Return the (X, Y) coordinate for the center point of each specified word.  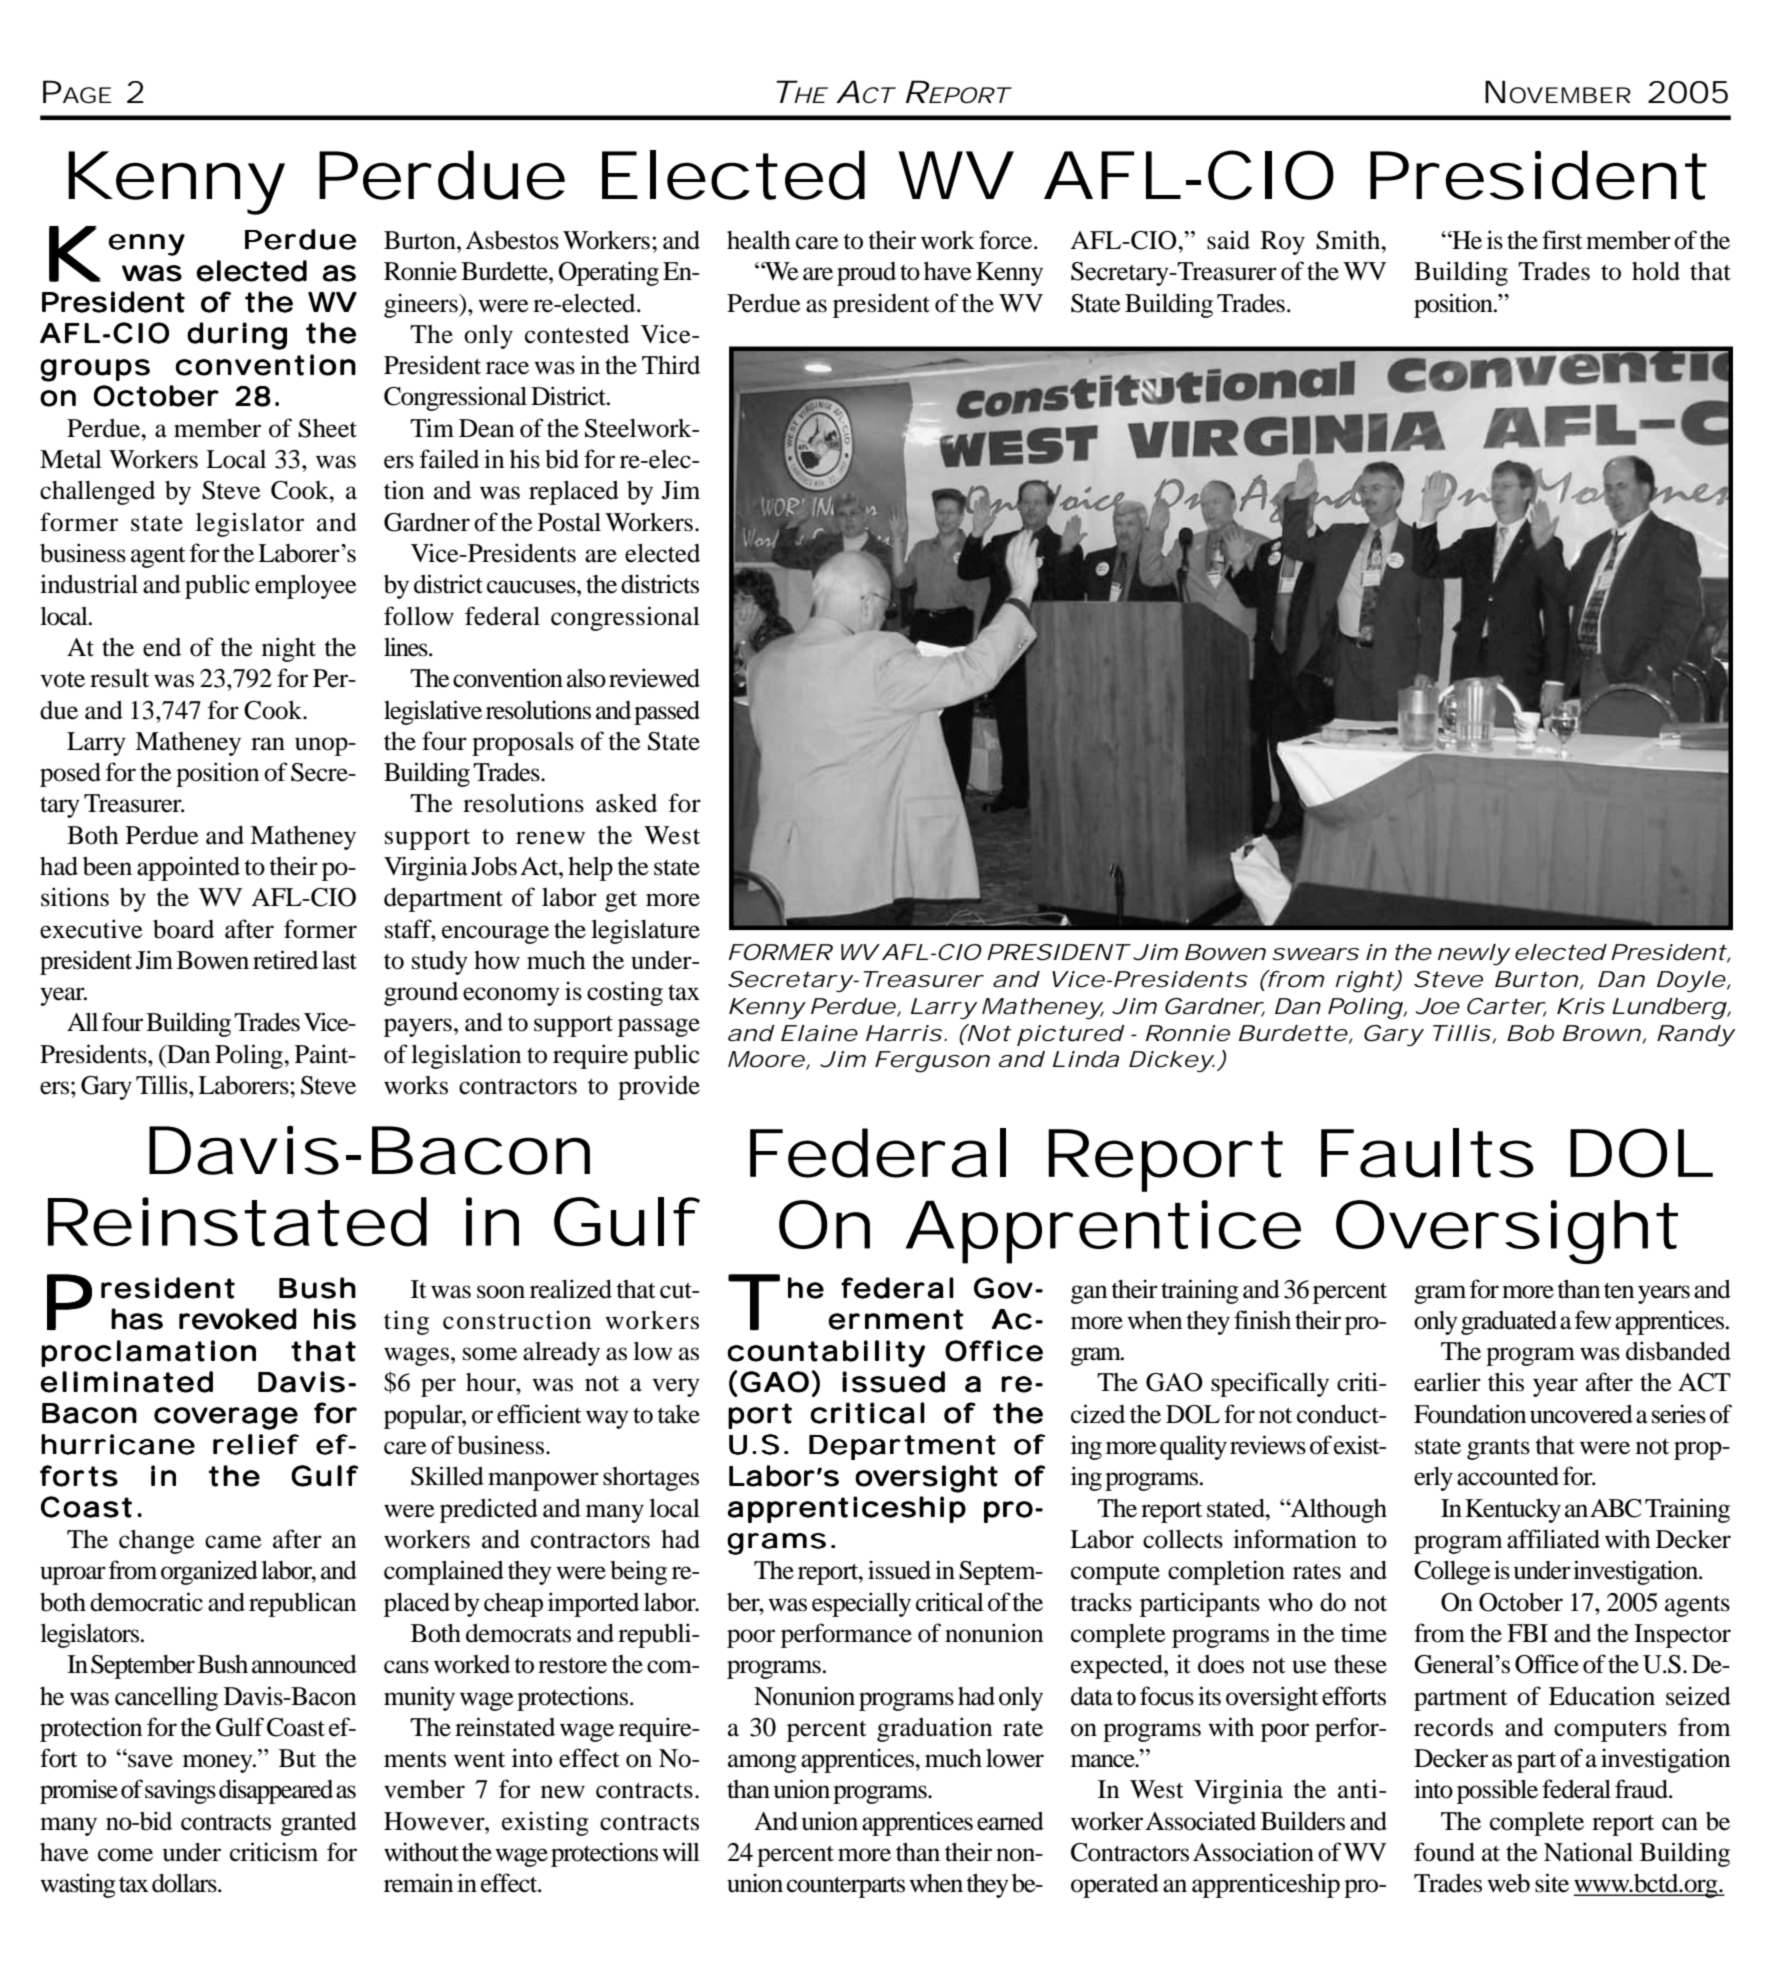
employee (306, 587)
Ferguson (932, 1062)
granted (319, 1824)
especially (861, 1604)
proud (866, 274)
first (1562, 240)
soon (501, 1292)
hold (1656, 271)
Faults (1427, 1153)
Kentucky (1513, 1511)
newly (1474, 954)
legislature (645, 931)
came (233, 1542)
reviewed (654, 678)
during (237, 336)
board (183, 929)
